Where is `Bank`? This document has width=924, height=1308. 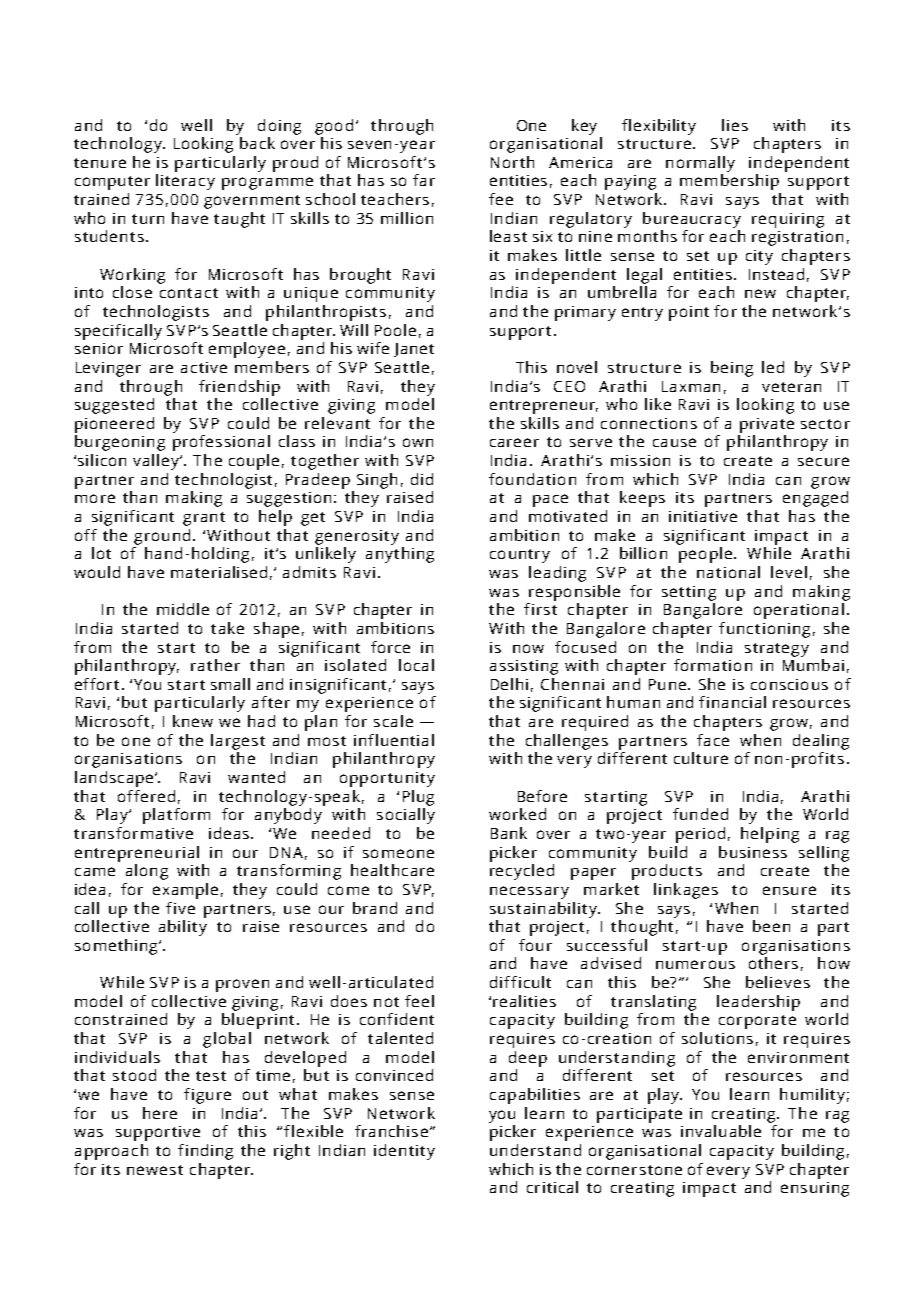
Bank is located at coordinates (509, 833).
